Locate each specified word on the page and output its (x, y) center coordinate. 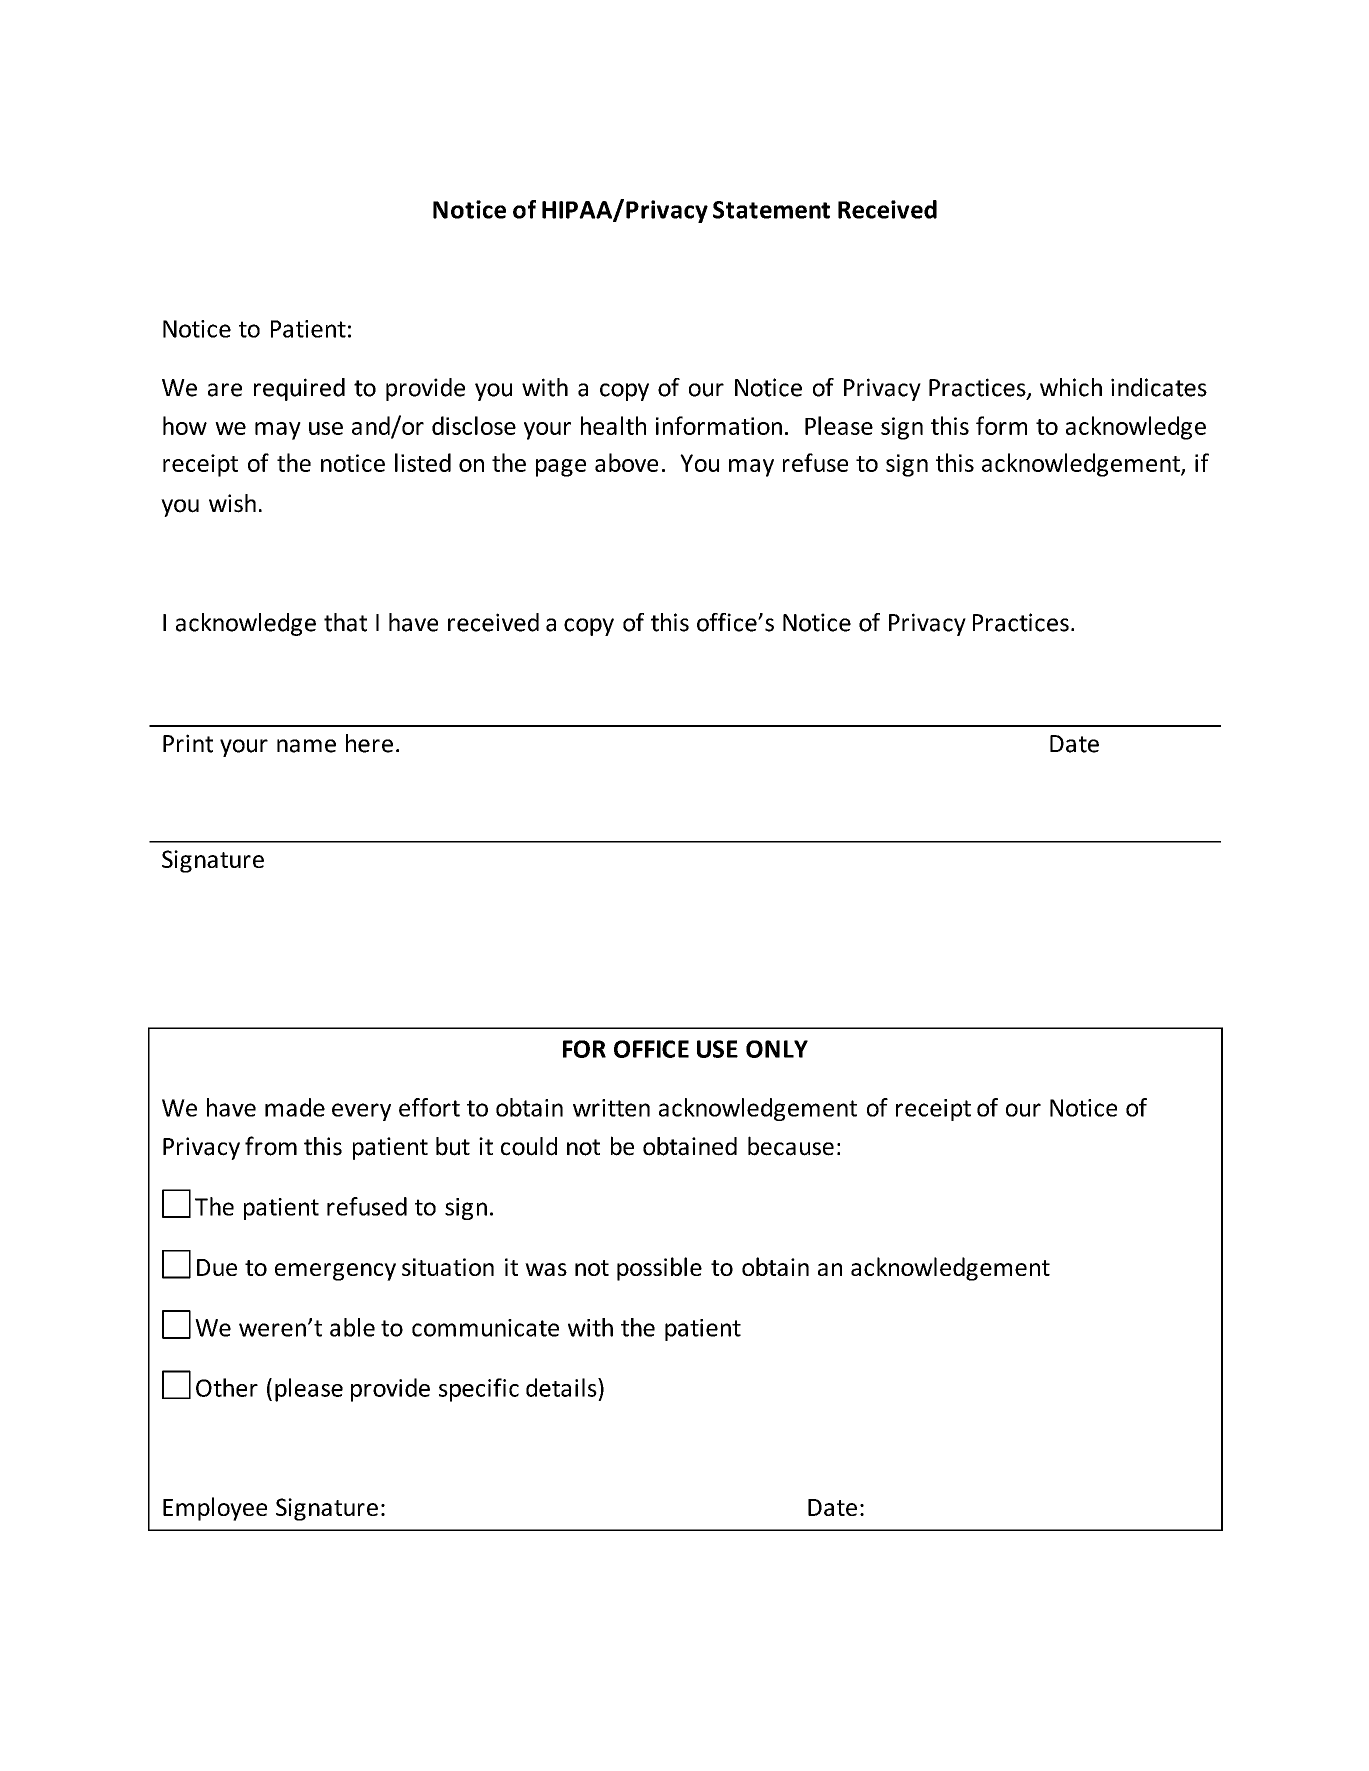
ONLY (777, 1049)
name (306, 746)
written (611, 1108)
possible (659, 1269)
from (271, 1146)
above (626, 462)
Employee (215, 1509)
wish (232, 503)
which (1071, 387)
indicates (1159, 387)
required (299, 389)
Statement (771, 210)
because (791, 1146)
